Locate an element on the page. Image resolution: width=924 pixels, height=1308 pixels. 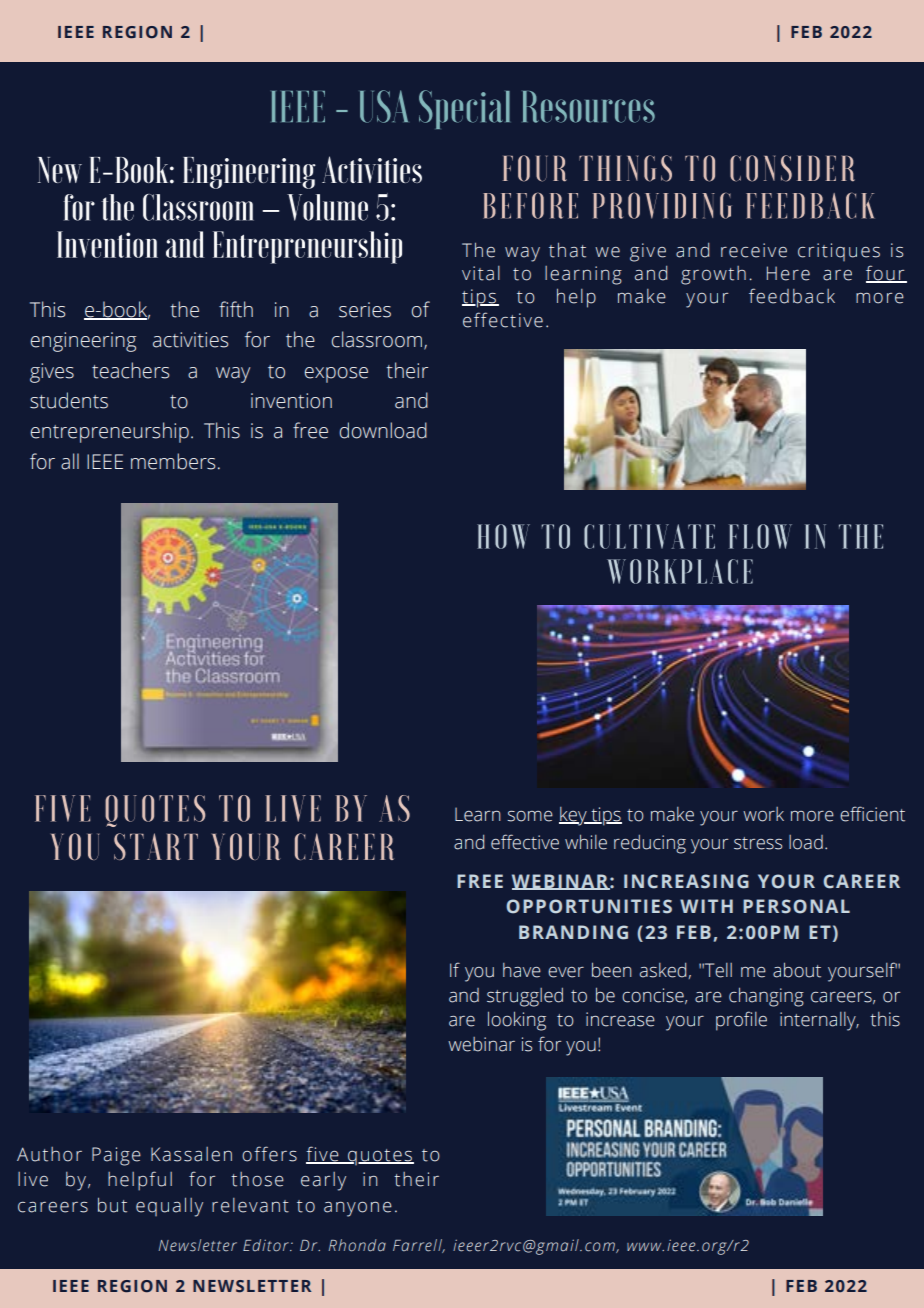
stress is located at coordinates (758, 843).
